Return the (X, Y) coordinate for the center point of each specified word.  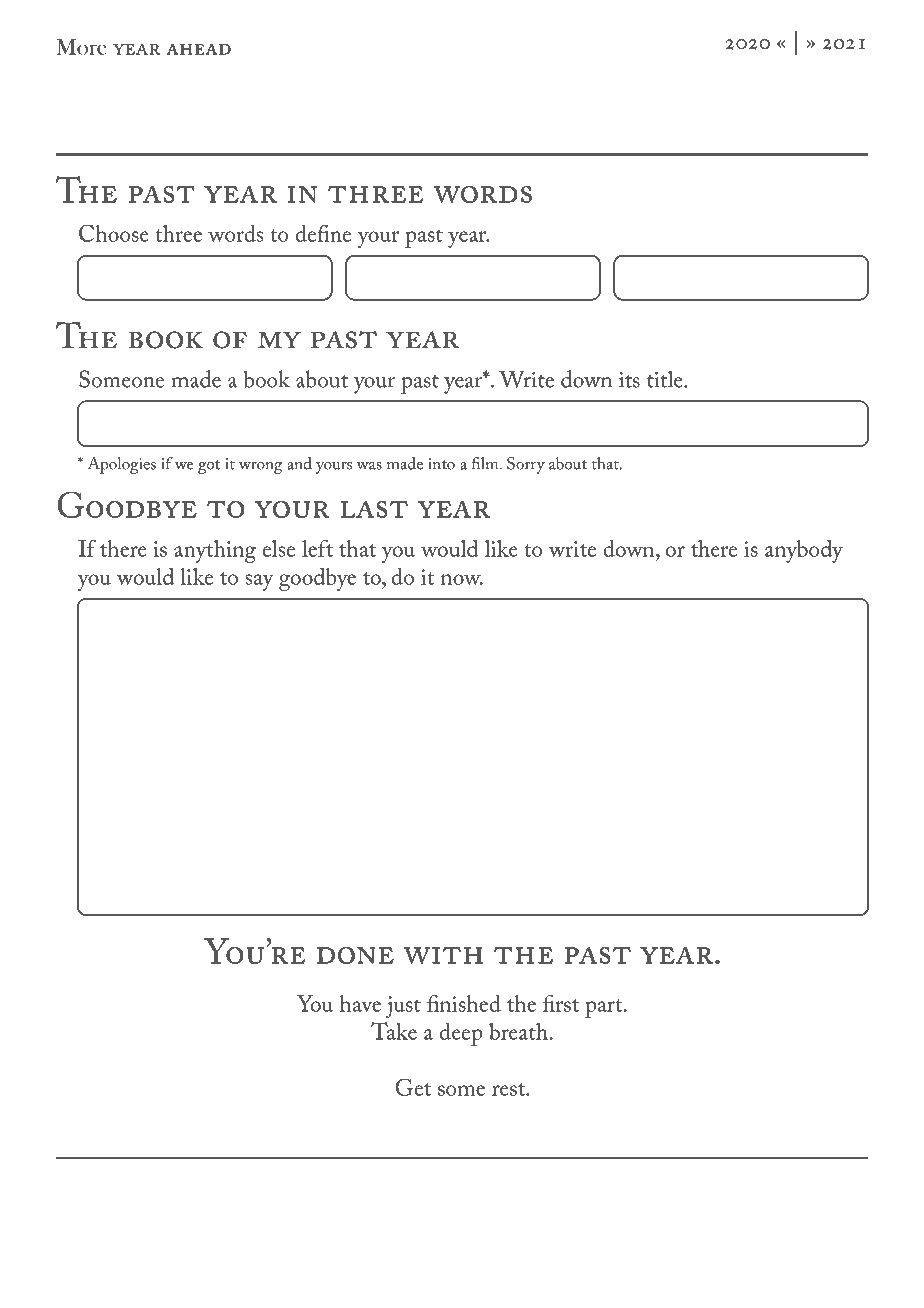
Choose (114, 233)
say (260, 582)
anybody (804, 551)
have (360, 1003)
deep (461, 1034)
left (317, 548)
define (323, 233)
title (666, 379)
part (605, 1008)
